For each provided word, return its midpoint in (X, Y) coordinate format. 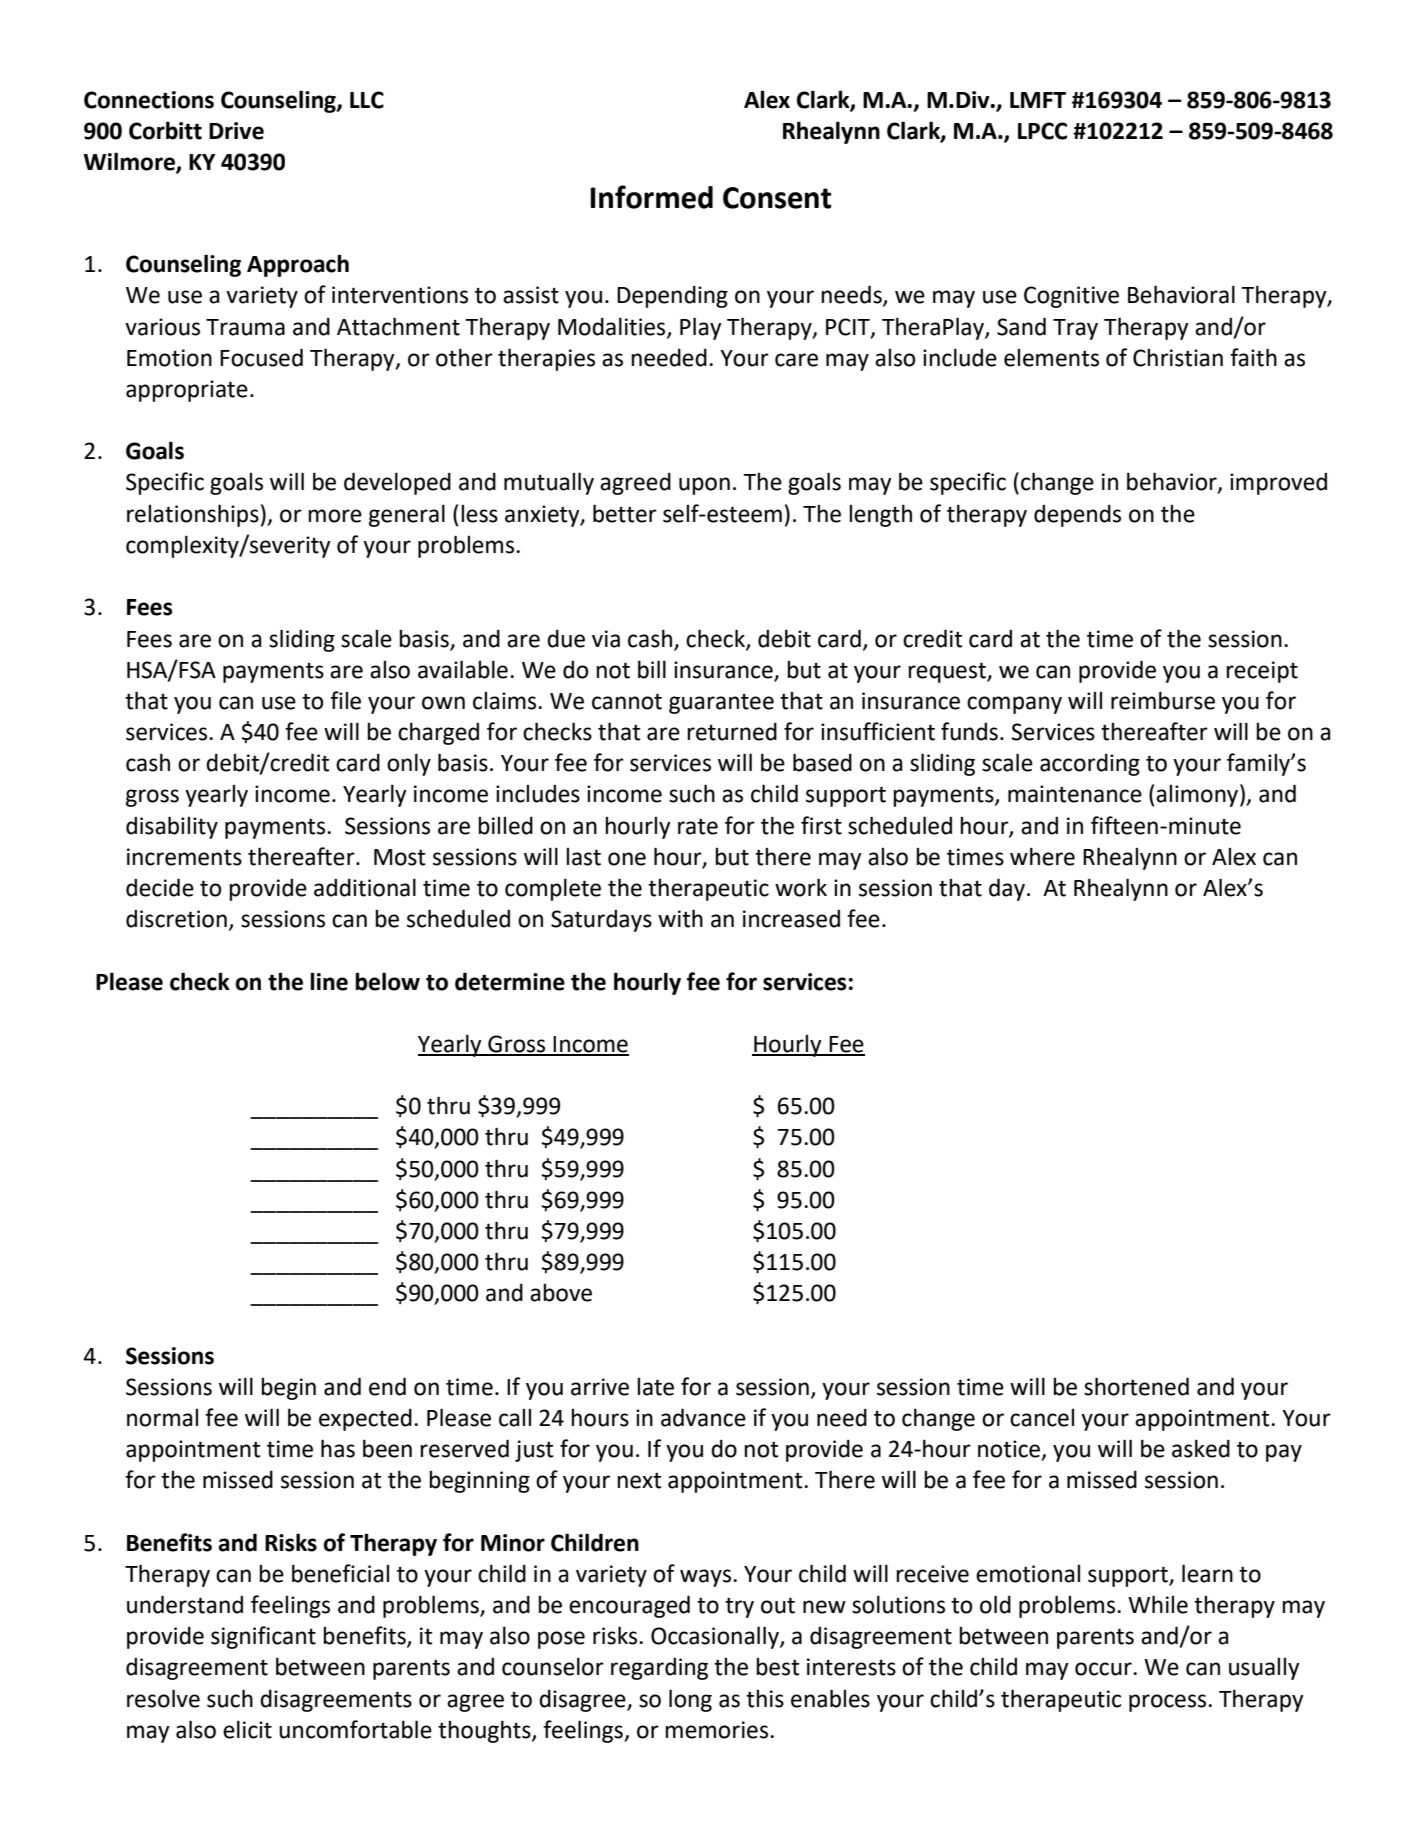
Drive (236, 131)
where (1042, 856)
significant (263, 1637)
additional (365, 887)
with (680, 918)
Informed (651, 197)
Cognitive (1071, 297)
